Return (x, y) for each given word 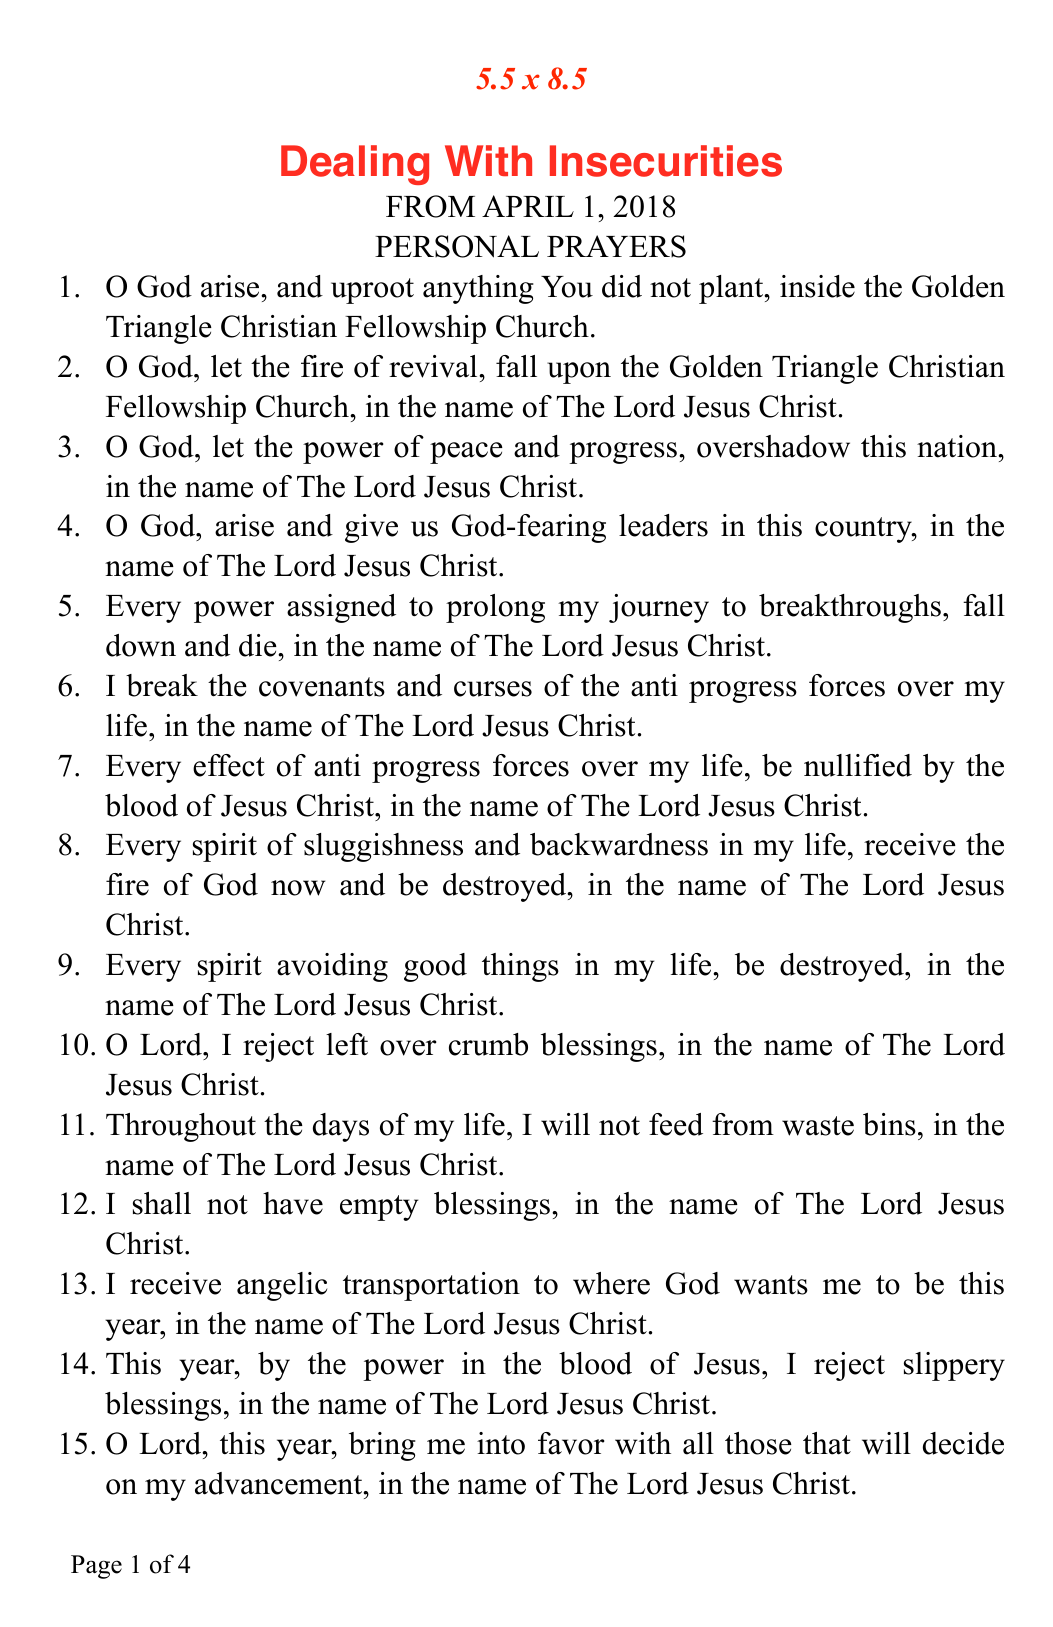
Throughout (181, 1127)
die (259, 645)
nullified (858, 765)
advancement (280, 1483)
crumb (488, 1044)
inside (817, 286)
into (501, 1443)
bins (889, 1124)
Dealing (355, 165)
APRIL (528, 206)
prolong (495, 608)
